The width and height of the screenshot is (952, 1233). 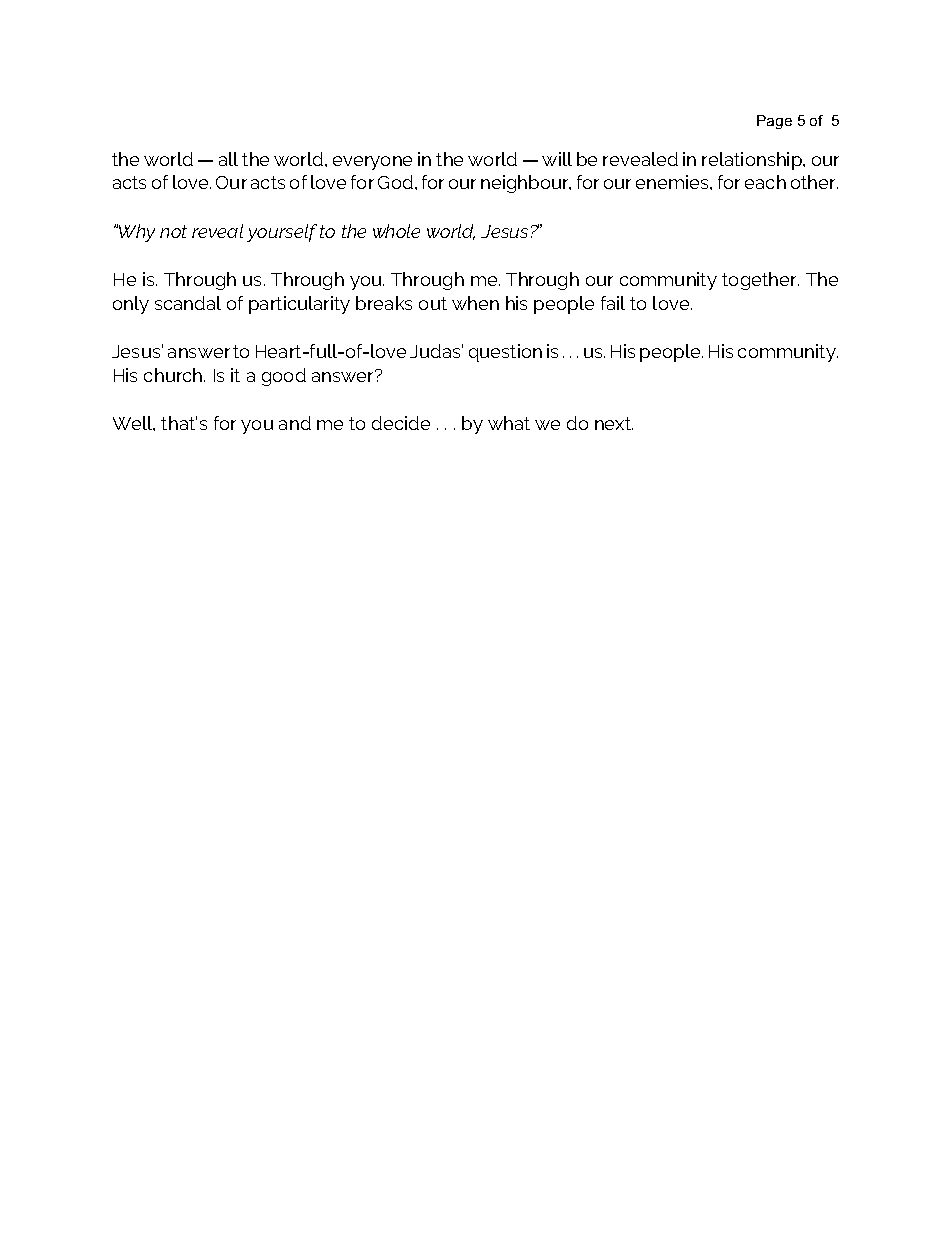 I want to click on next, so click(x=614, y=423).
